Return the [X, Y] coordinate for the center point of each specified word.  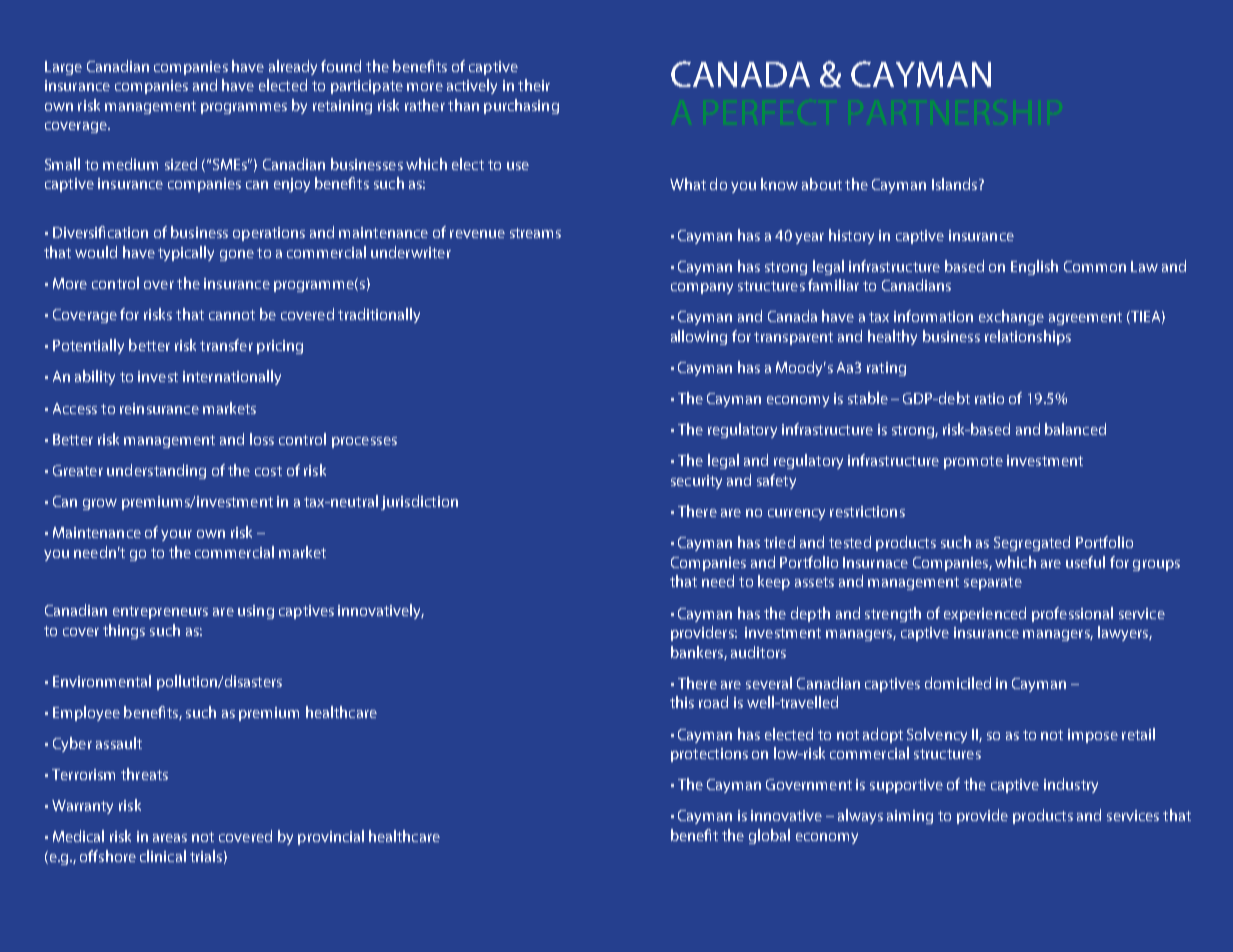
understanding [156, 471]
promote [973, 462]
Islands [954, 184]
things [124, 631]
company [702, 288]
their [534, 85]
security [696, 482]
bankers [698, 653]
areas [170, 838]
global [769, 836]
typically [186, 253]
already [293, 67]
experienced [985, 614]
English [1034, 267]
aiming [910, 817]
